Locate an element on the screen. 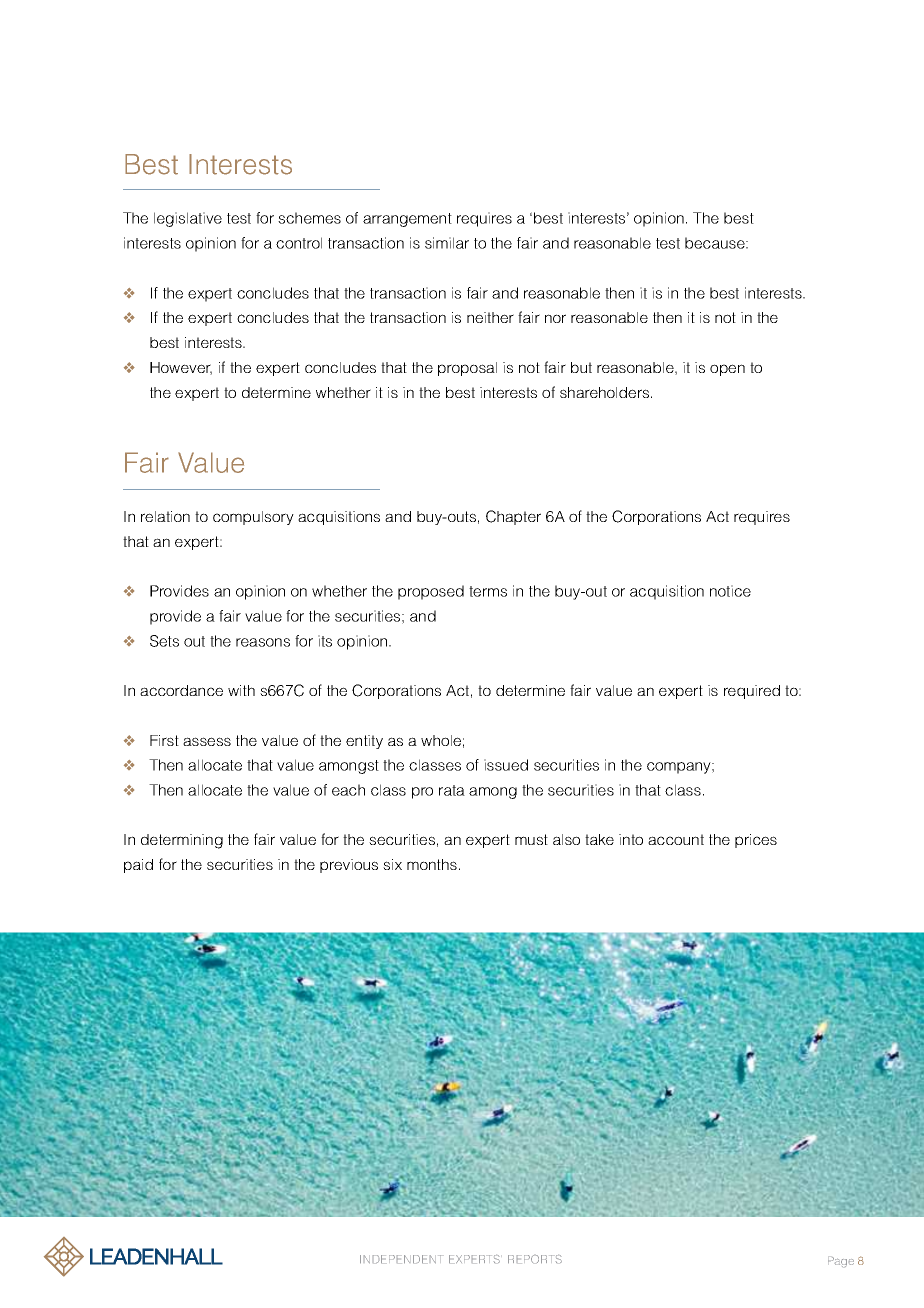 The width and height of the screenshot is (924, 1308). paid is located at coordinates (138, 866).
